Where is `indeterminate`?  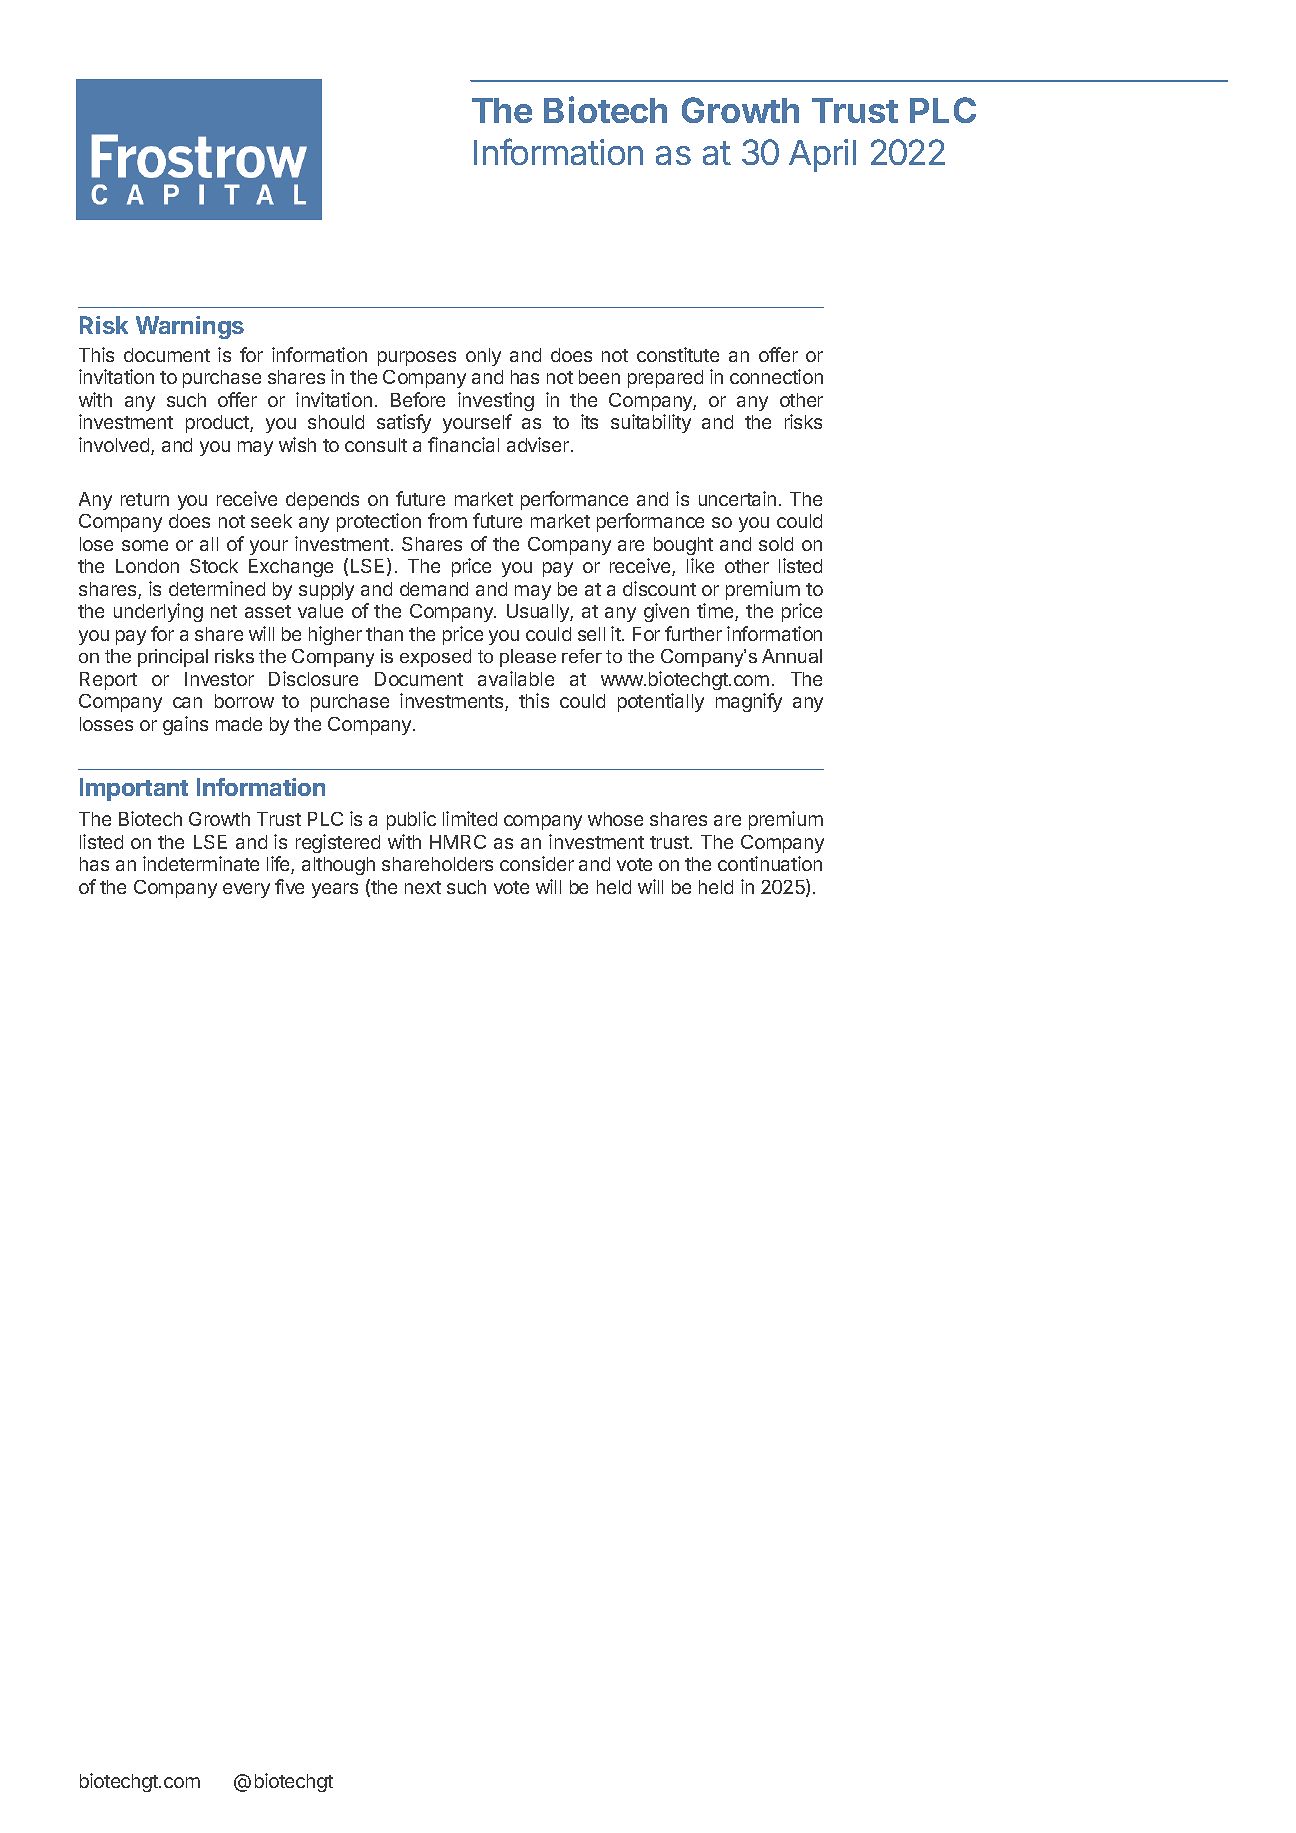
indeterminate is located at coordinates (201, 863).
